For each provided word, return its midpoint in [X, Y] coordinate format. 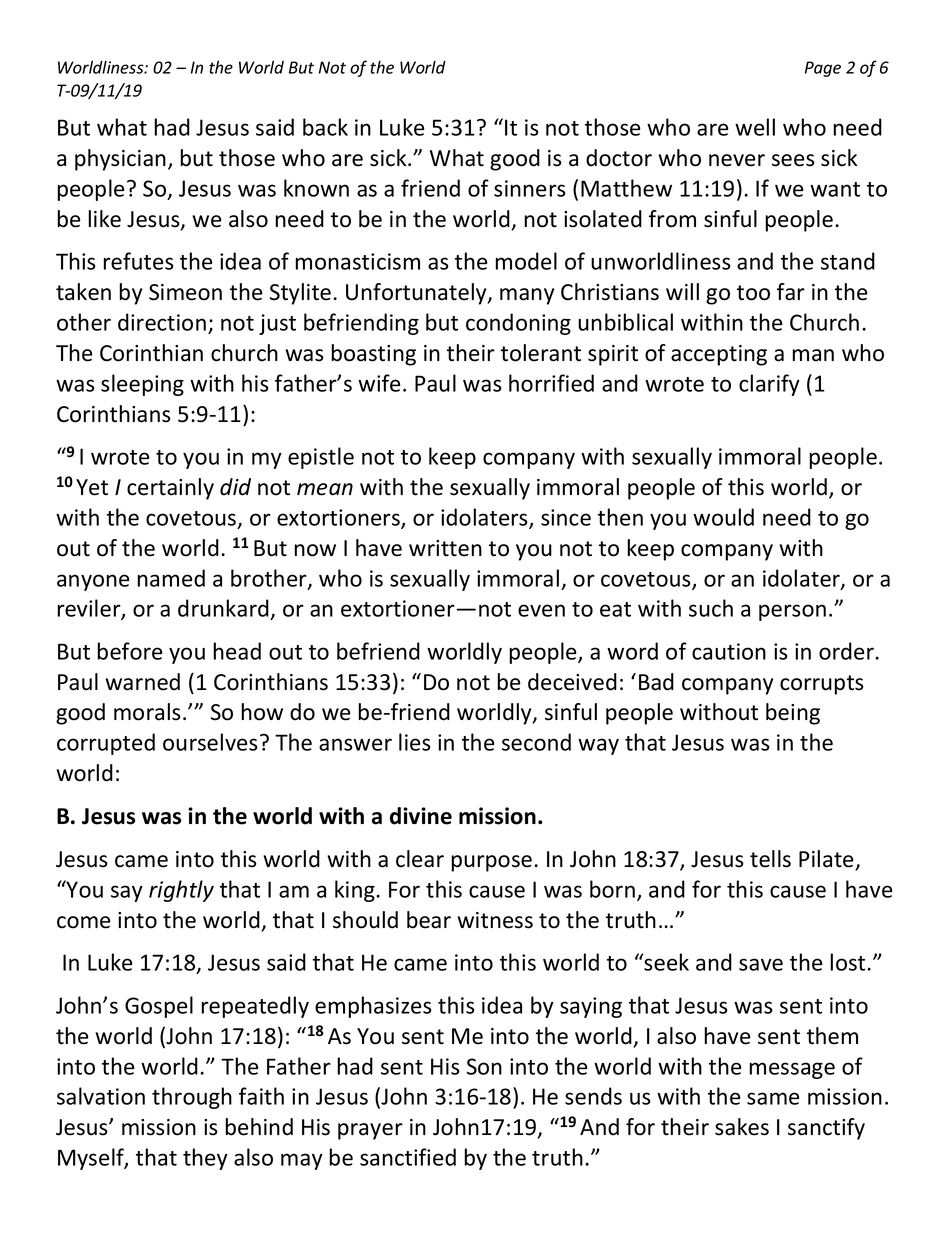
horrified [551, 383]
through [192, 1098]
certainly [170, 489]
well [755, 127]
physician [120, 160]
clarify [769, 385]
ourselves [210, 742]
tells [770, 859]
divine [421, 816]
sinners [530, 188]
